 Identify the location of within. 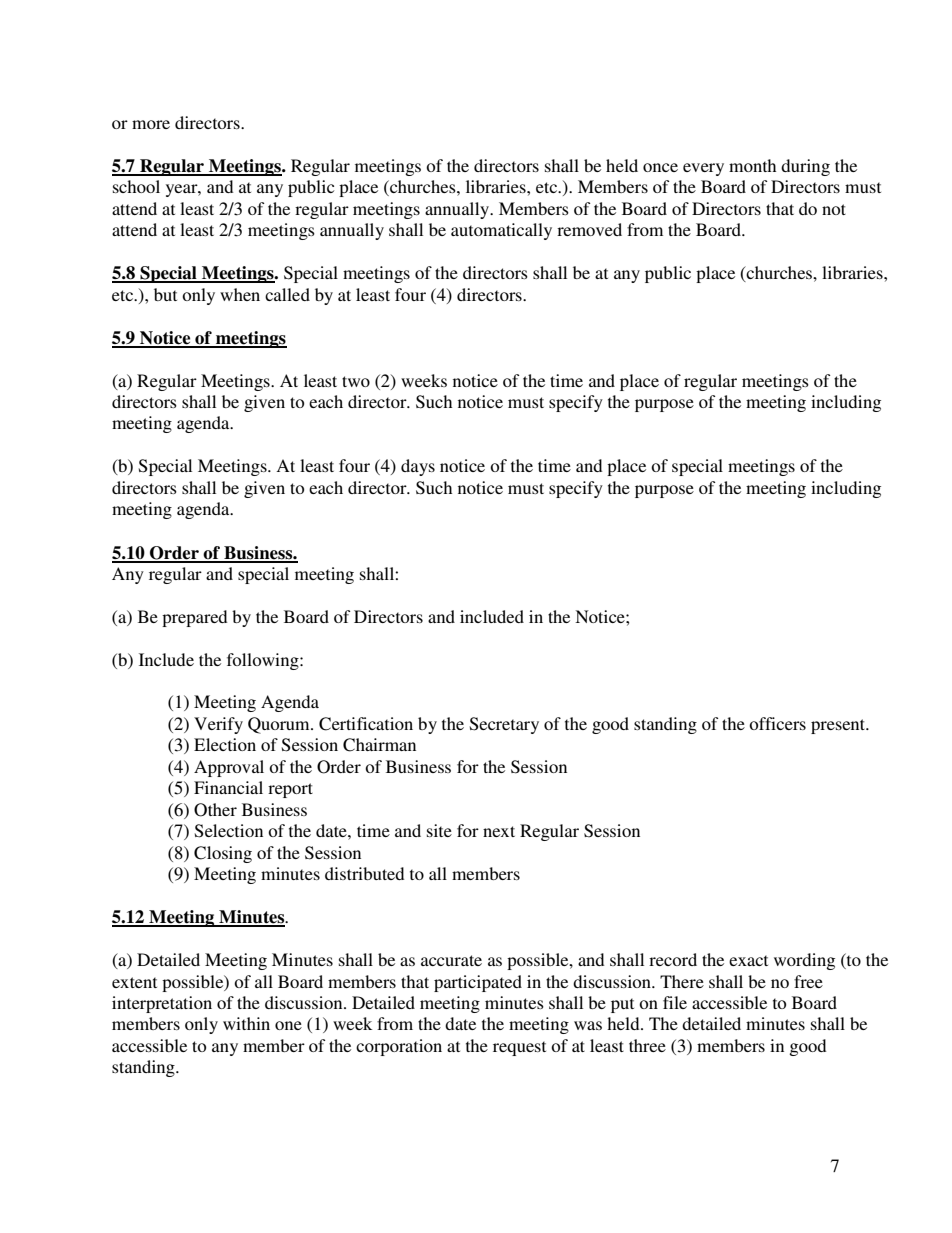
(246, 1023).
